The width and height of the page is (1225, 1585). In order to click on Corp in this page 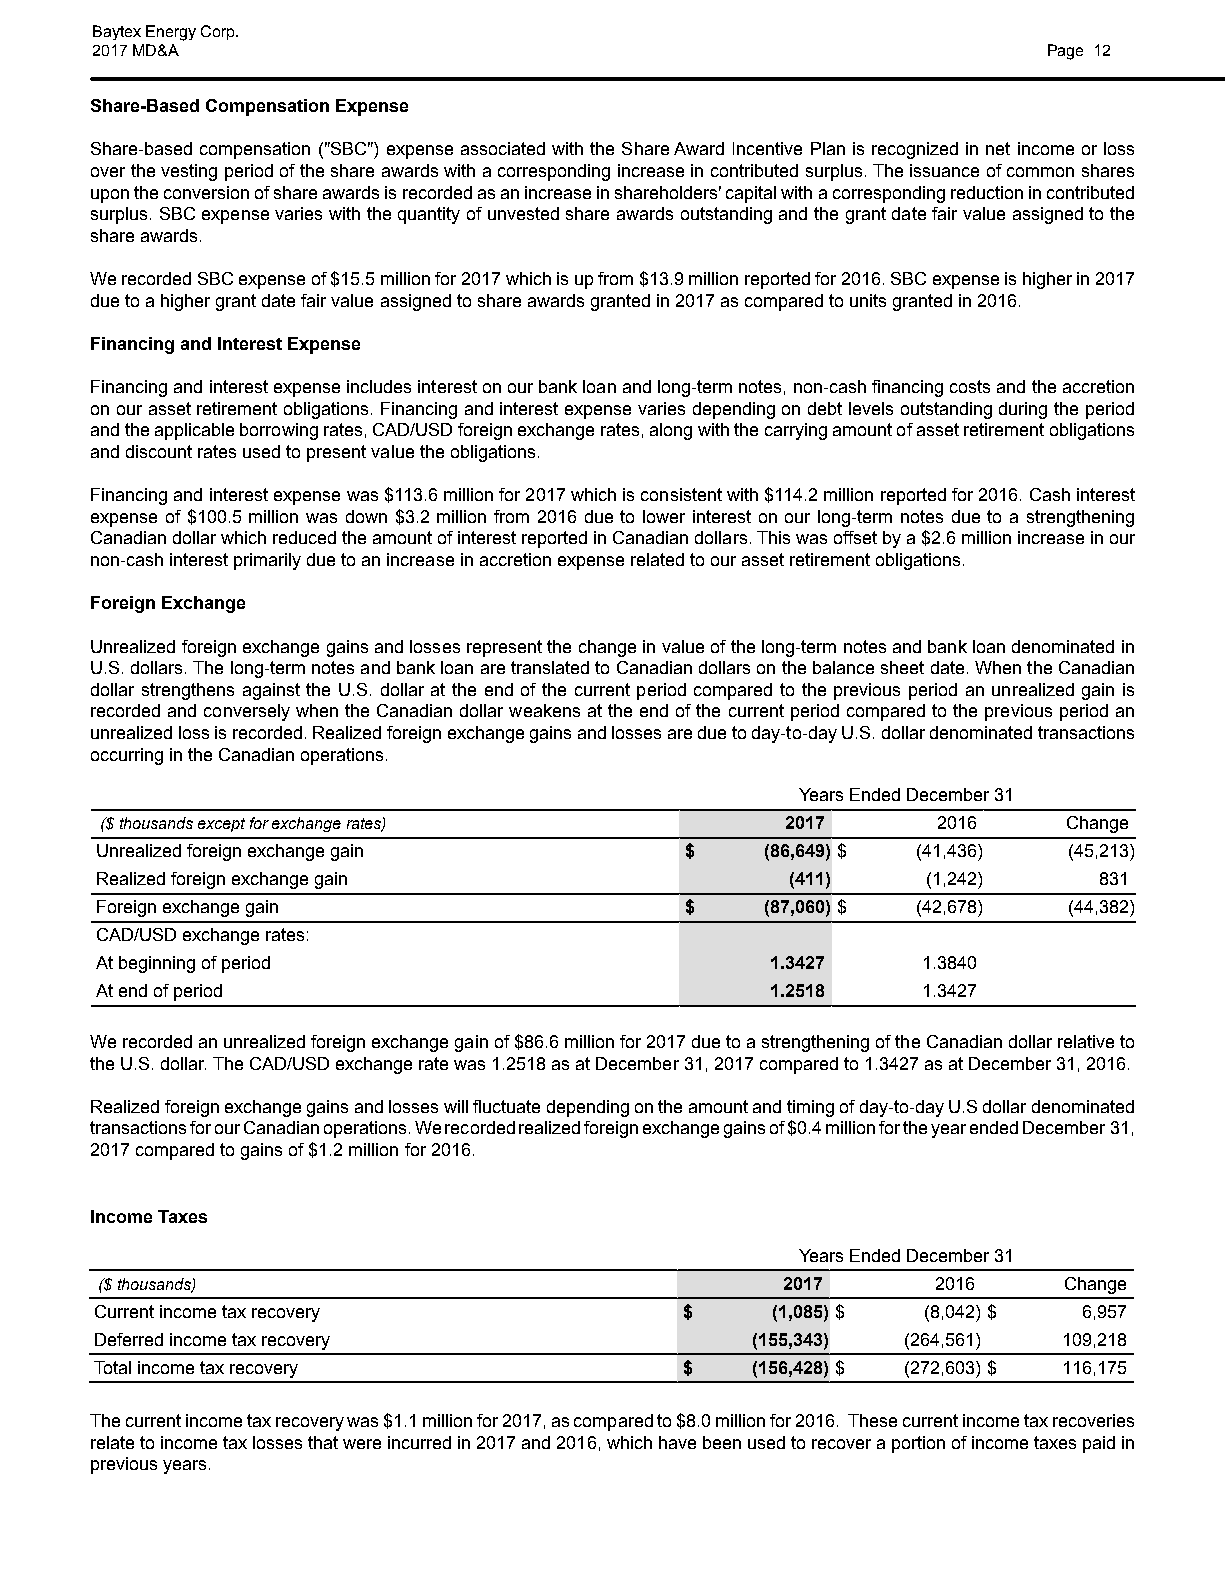, I will do `click(219, 32)`.
